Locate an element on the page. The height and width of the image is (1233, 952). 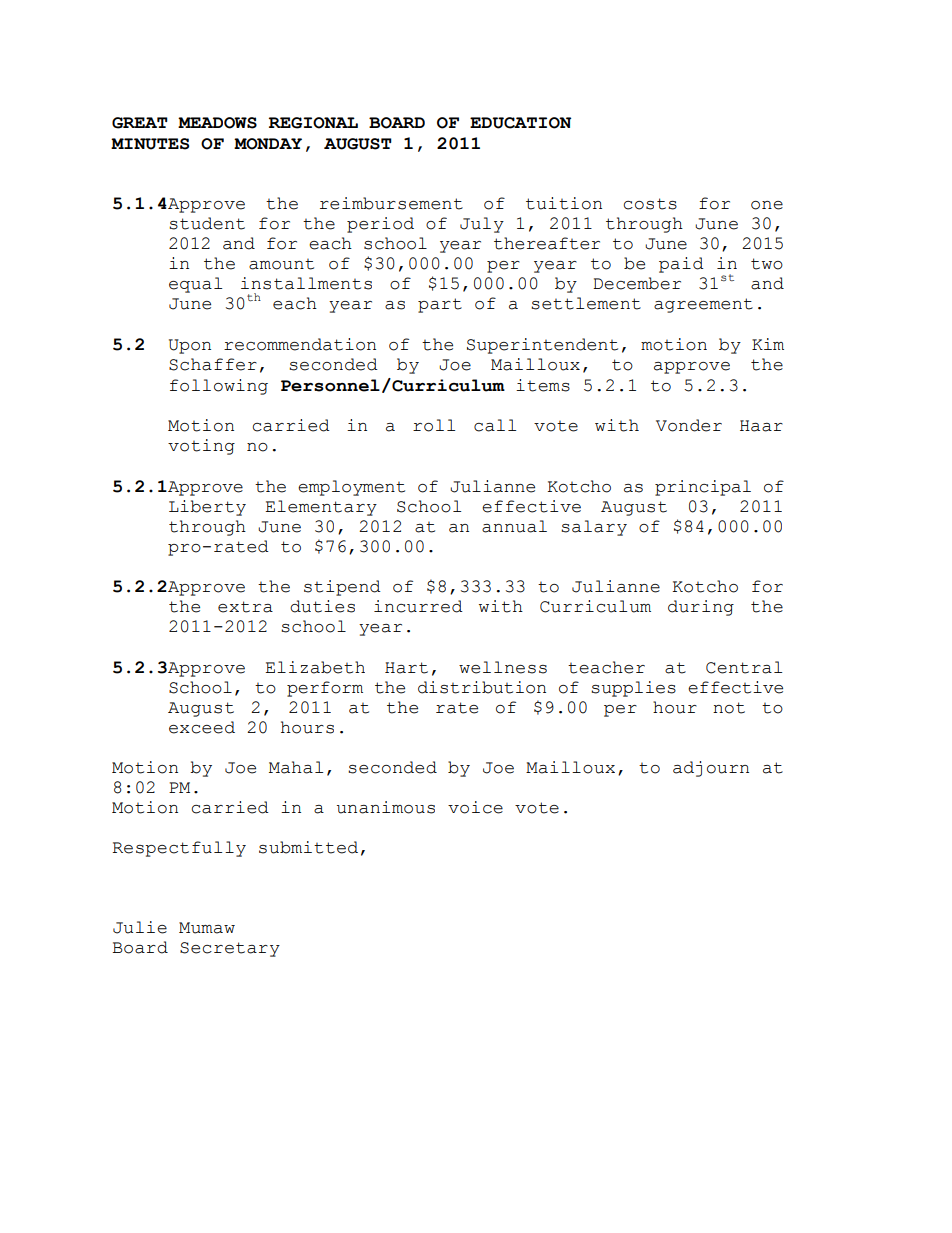
costs is located at coordinates (650, 204).
